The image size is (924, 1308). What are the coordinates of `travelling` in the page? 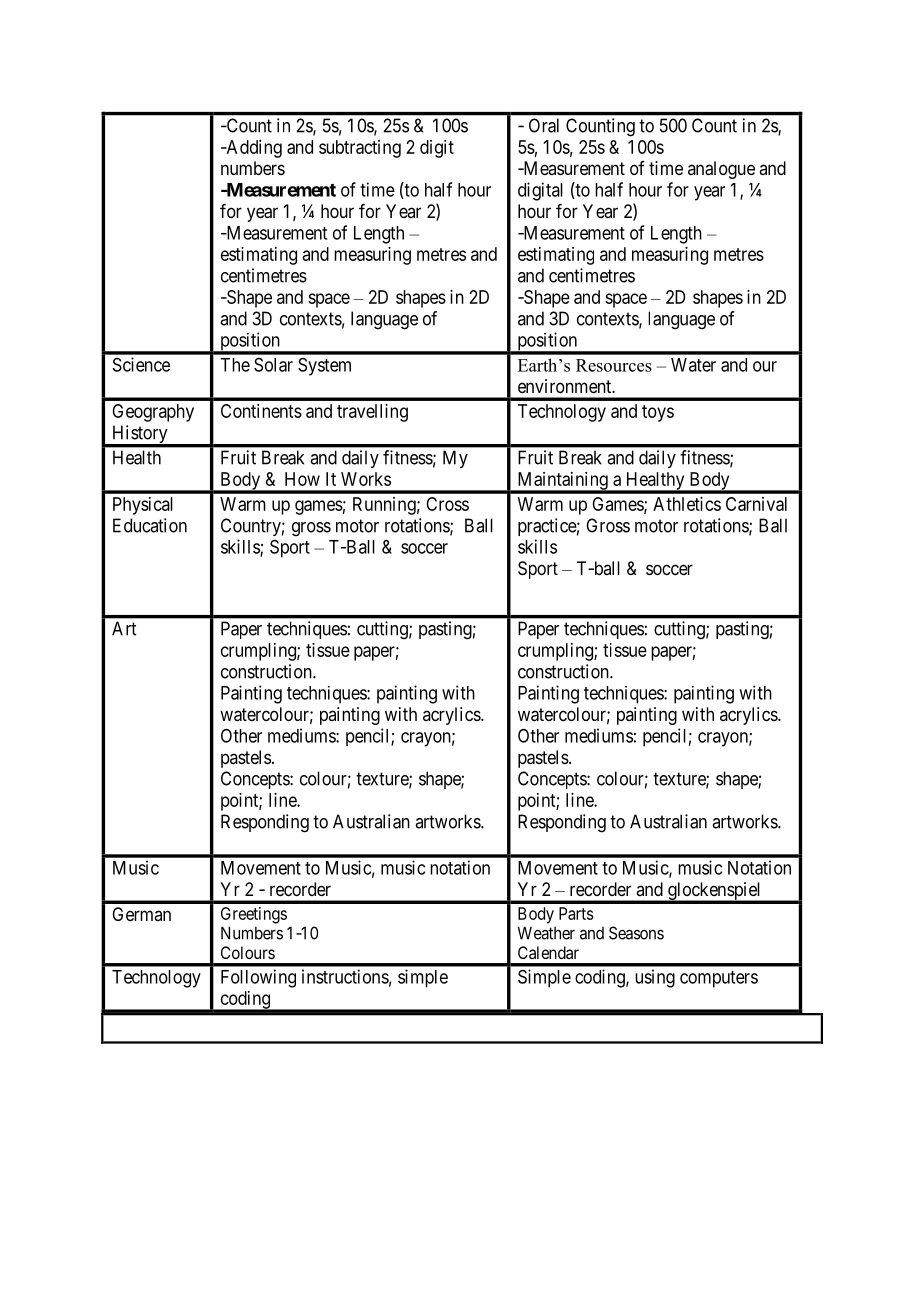 It's located at (372, 413).
